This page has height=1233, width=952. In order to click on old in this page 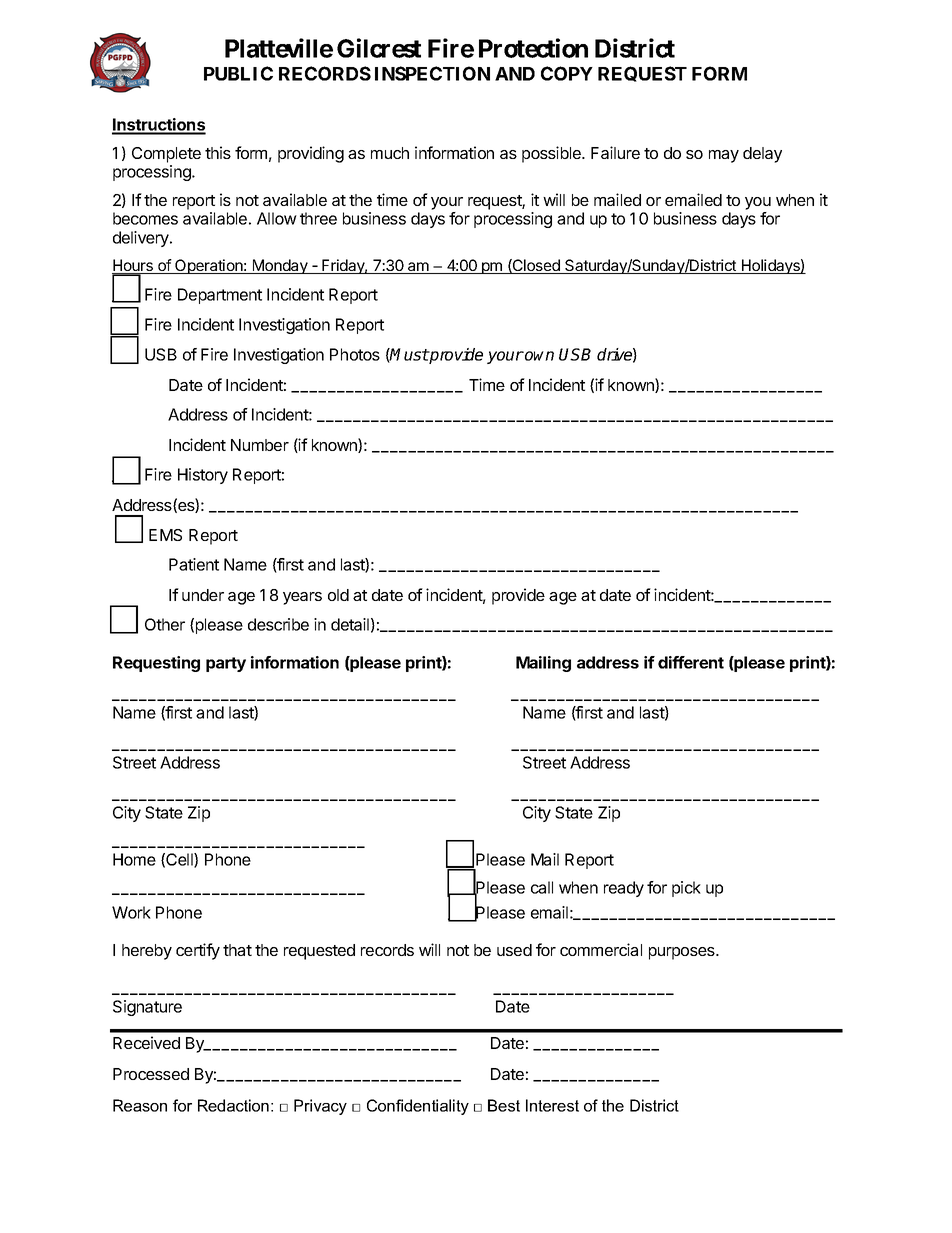, I will do `click(338, 595)`.
